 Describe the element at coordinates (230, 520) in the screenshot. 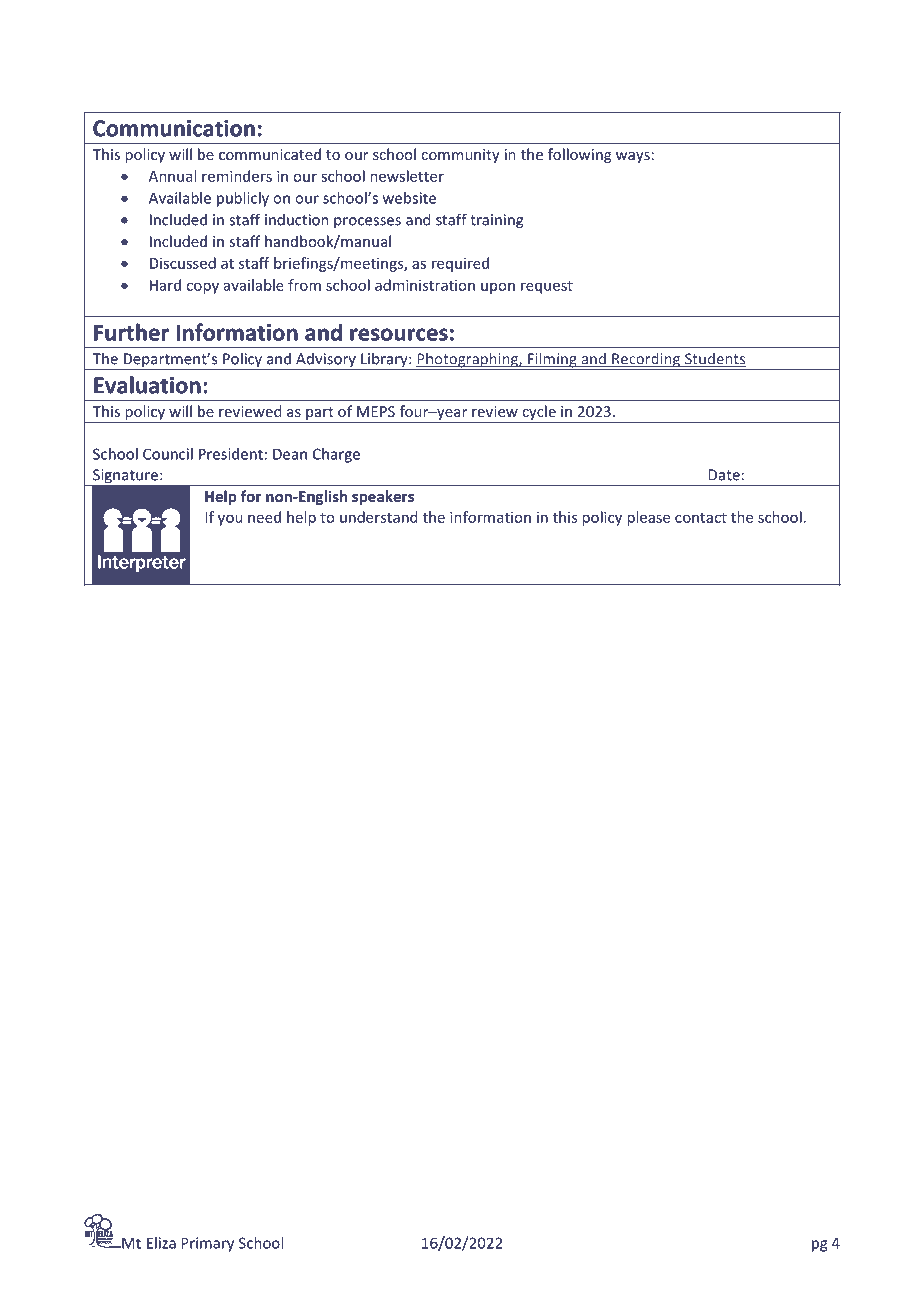

I see `you` at that location.
